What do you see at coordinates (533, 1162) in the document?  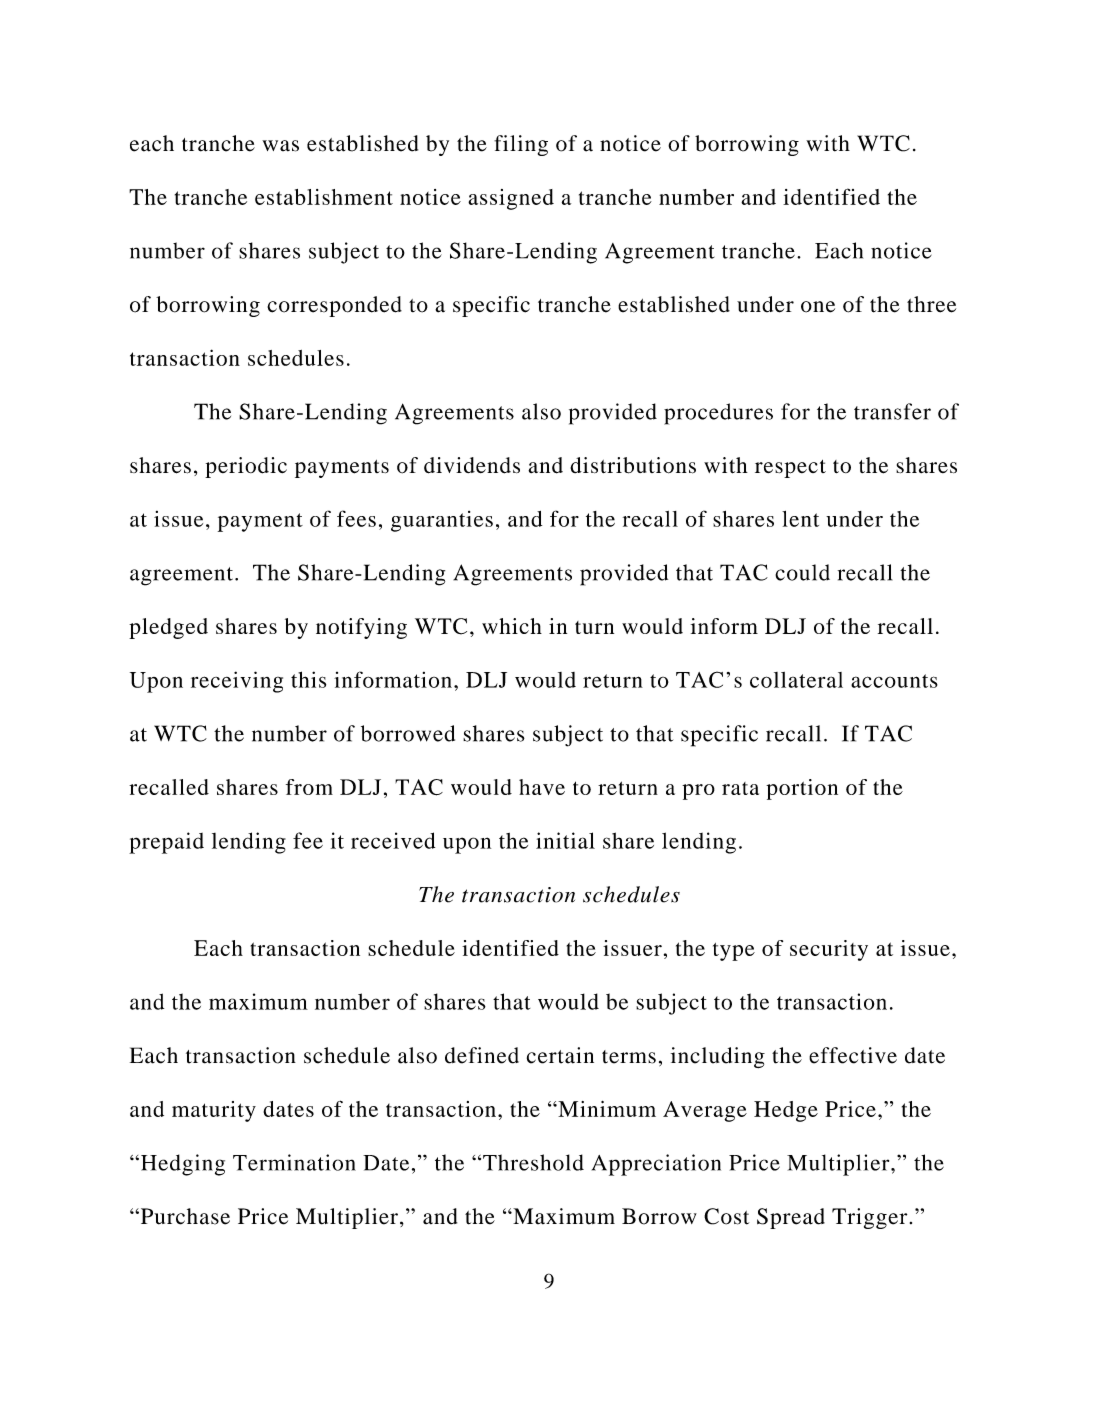 I see `Threshold` at bounding box center [533, 1162].
